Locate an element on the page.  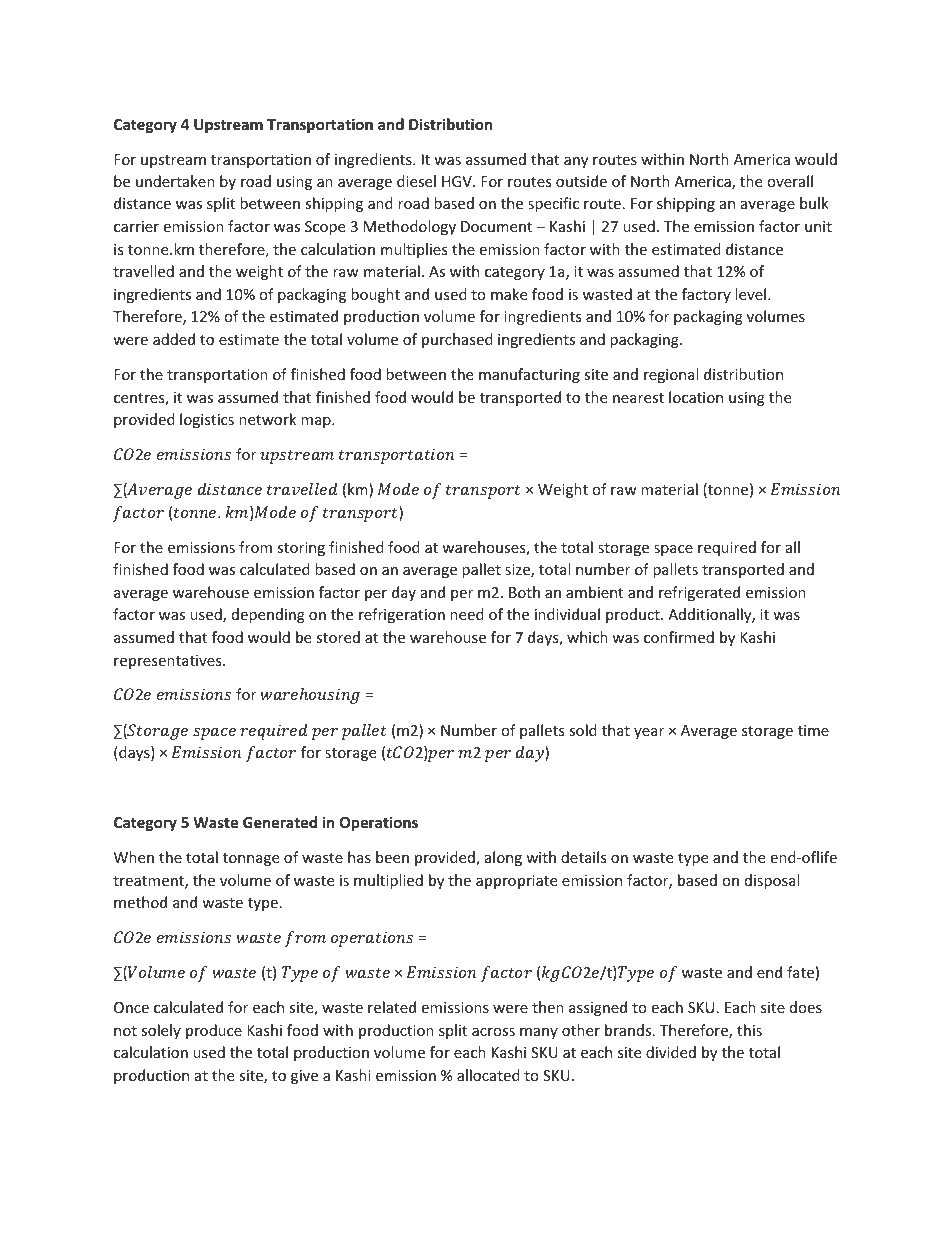
produce is located at coordinates (214, 1031).
